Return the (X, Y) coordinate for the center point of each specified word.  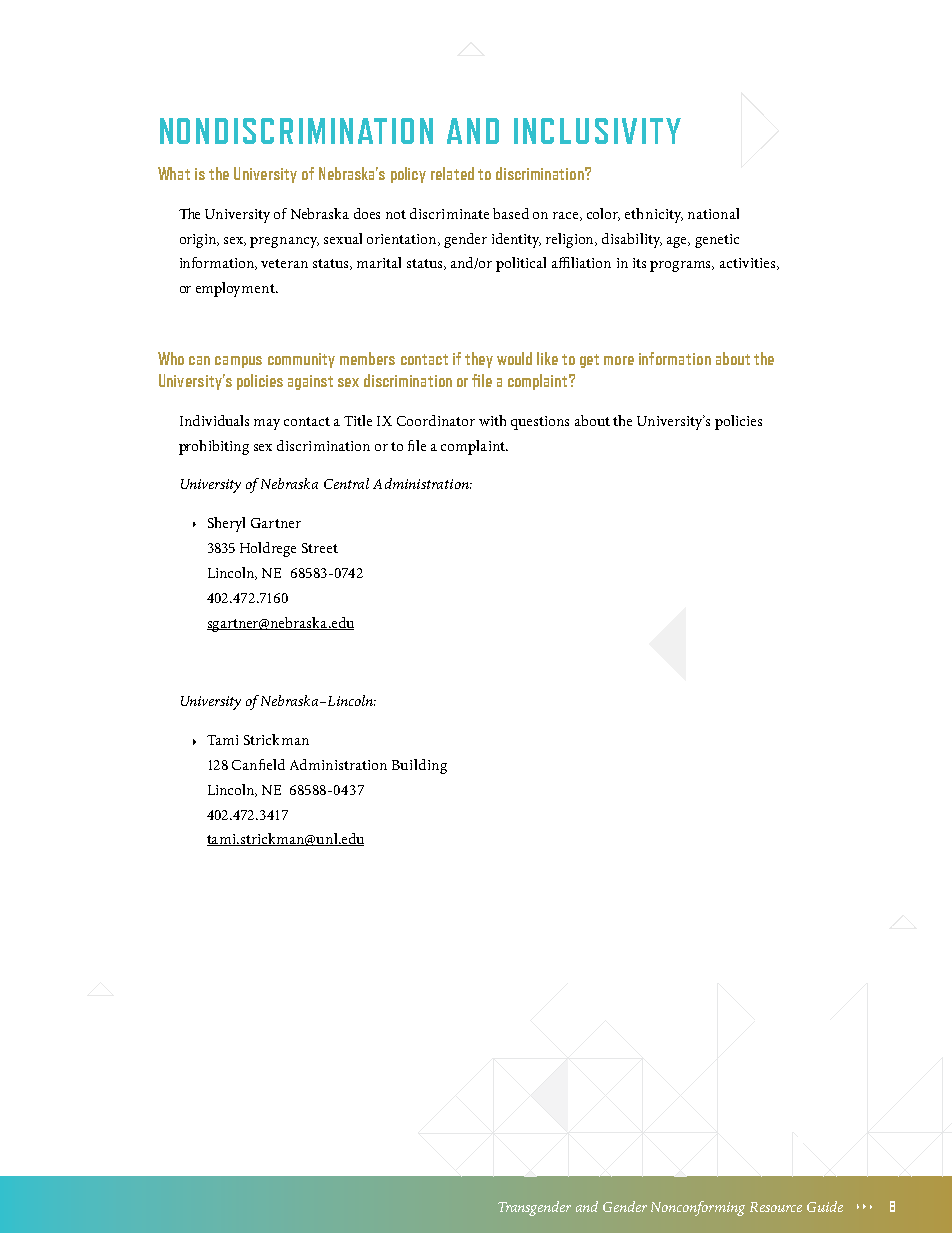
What (174, 173)
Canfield (258, 764)
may (267, 424)
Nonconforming (698, 1208)
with (492, 420)
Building (419, 766)
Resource (776, 1207)
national (713, 213)
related (452, 173)
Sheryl (226, 524)
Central (346, 483)
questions (540, 423)
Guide (825, 1206)
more (619, 360)
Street (320, 548)
